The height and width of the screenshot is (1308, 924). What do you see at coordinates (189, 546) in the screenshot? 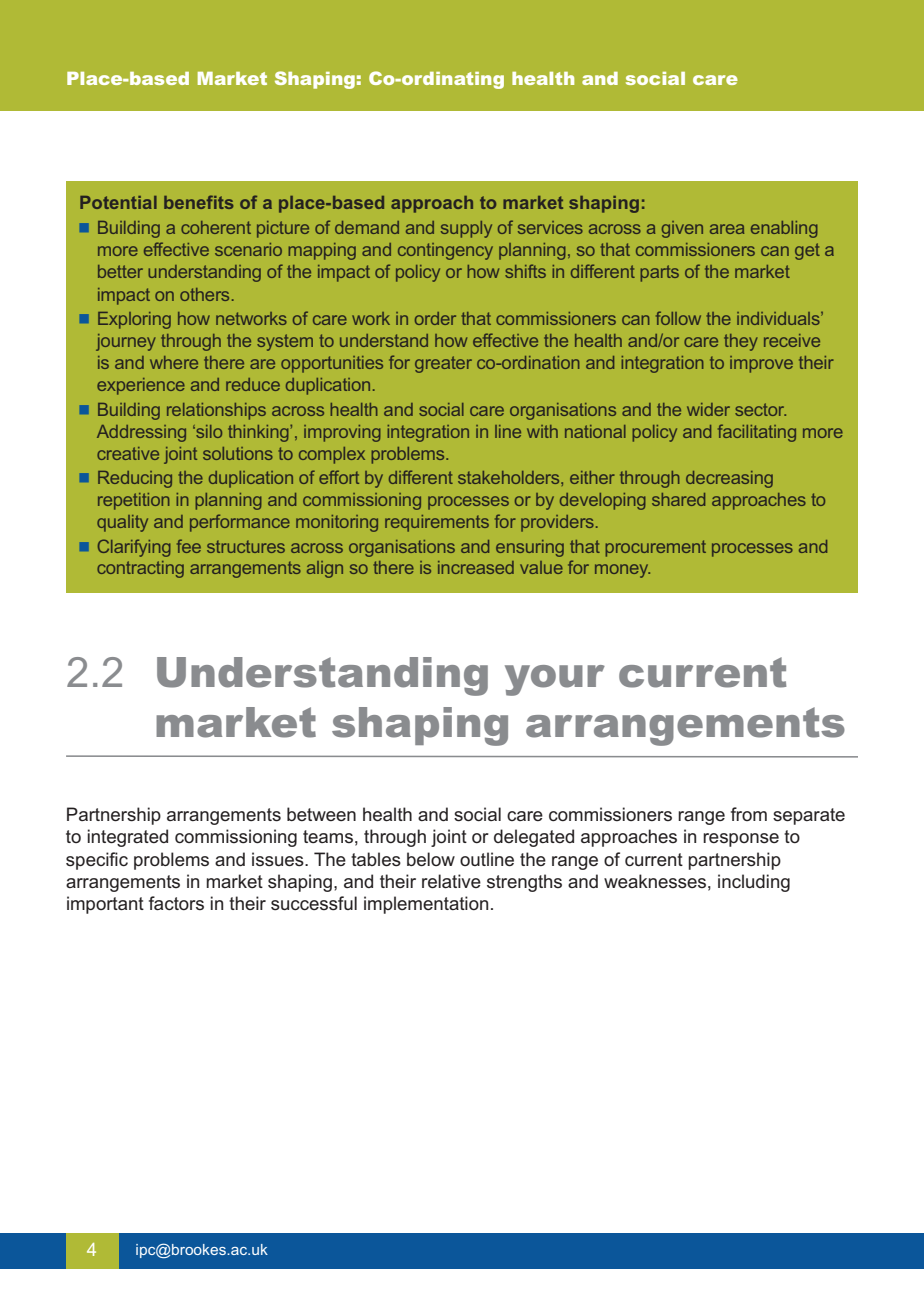
I see `fee` at bounding box center [189, 546].
